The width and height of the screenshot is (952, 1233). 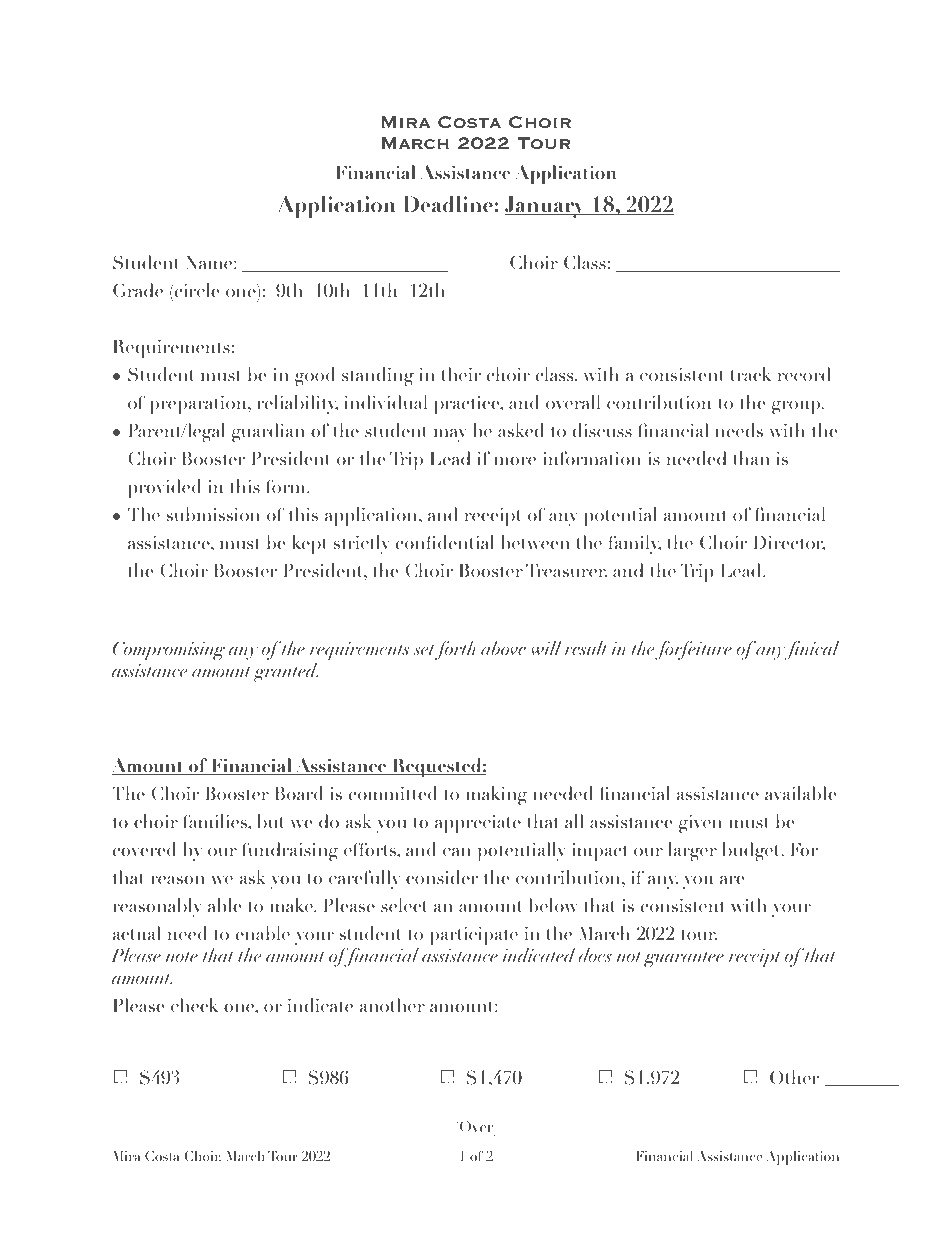 What do you see at coordinates (693, 650) in the screenshot?
I see `forfeiture` at bounding box center [693, 650].
